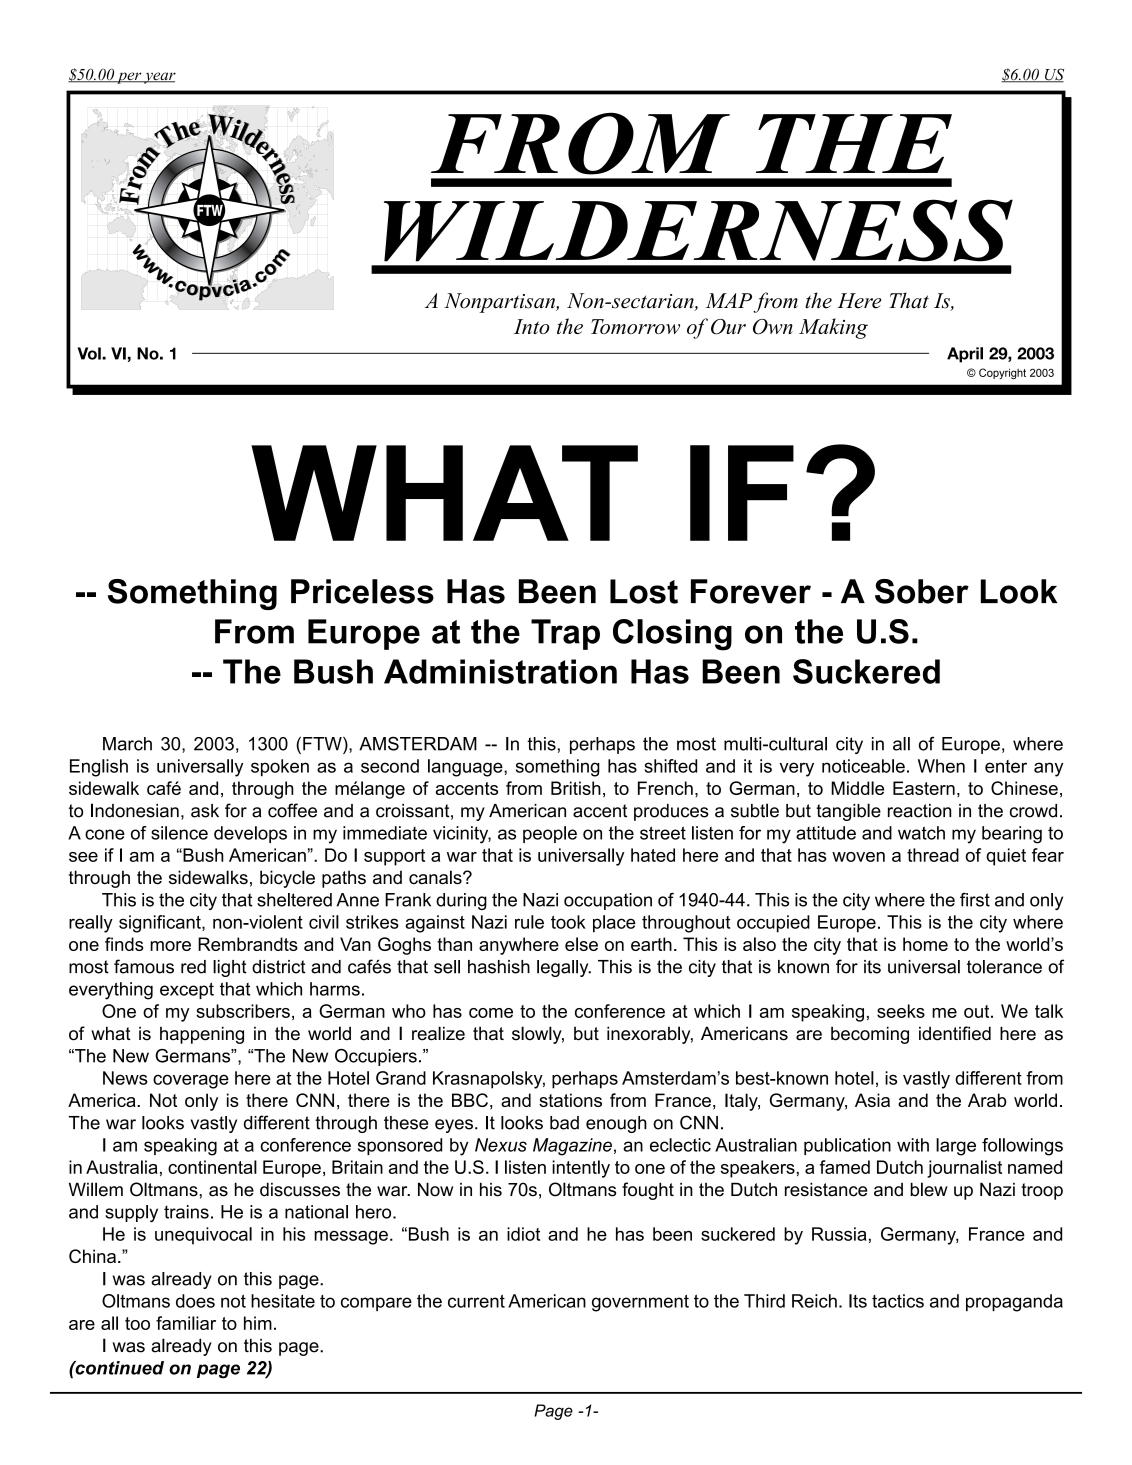 The width and height of the screenshot is (1132, 1465). Describe the element at coordinates (195, 1301) in the screenshot. I see `does` at that location.
